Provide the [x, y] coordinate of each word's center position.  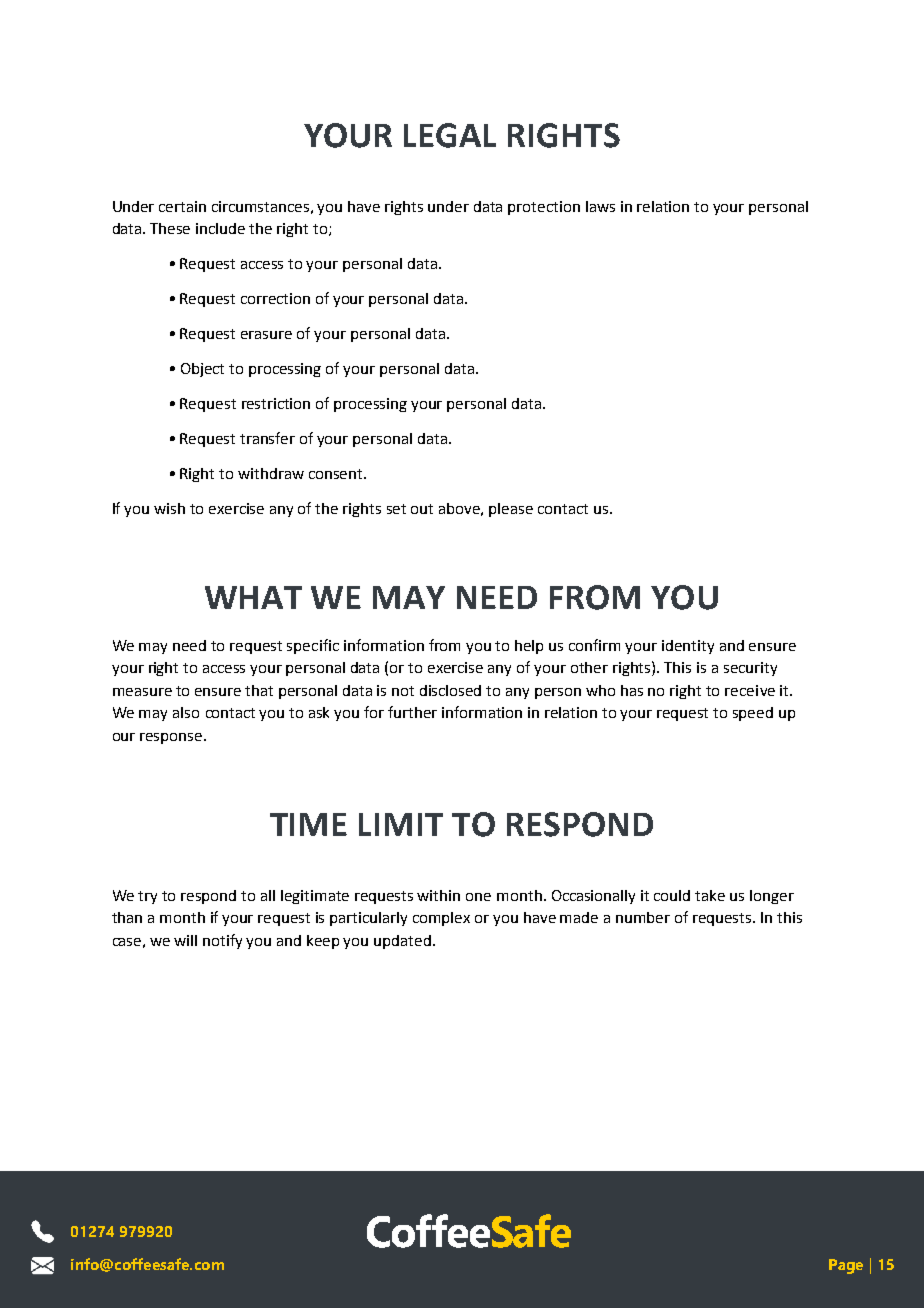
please [511, 510]
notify [222, 941]
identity [688, 647]
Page [846, 1266]
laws [600, 206]
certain [182, 206]
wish [169, 508]
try [147, 897]
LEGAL [450, 135]
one [478, 897]
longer [772, 897]
